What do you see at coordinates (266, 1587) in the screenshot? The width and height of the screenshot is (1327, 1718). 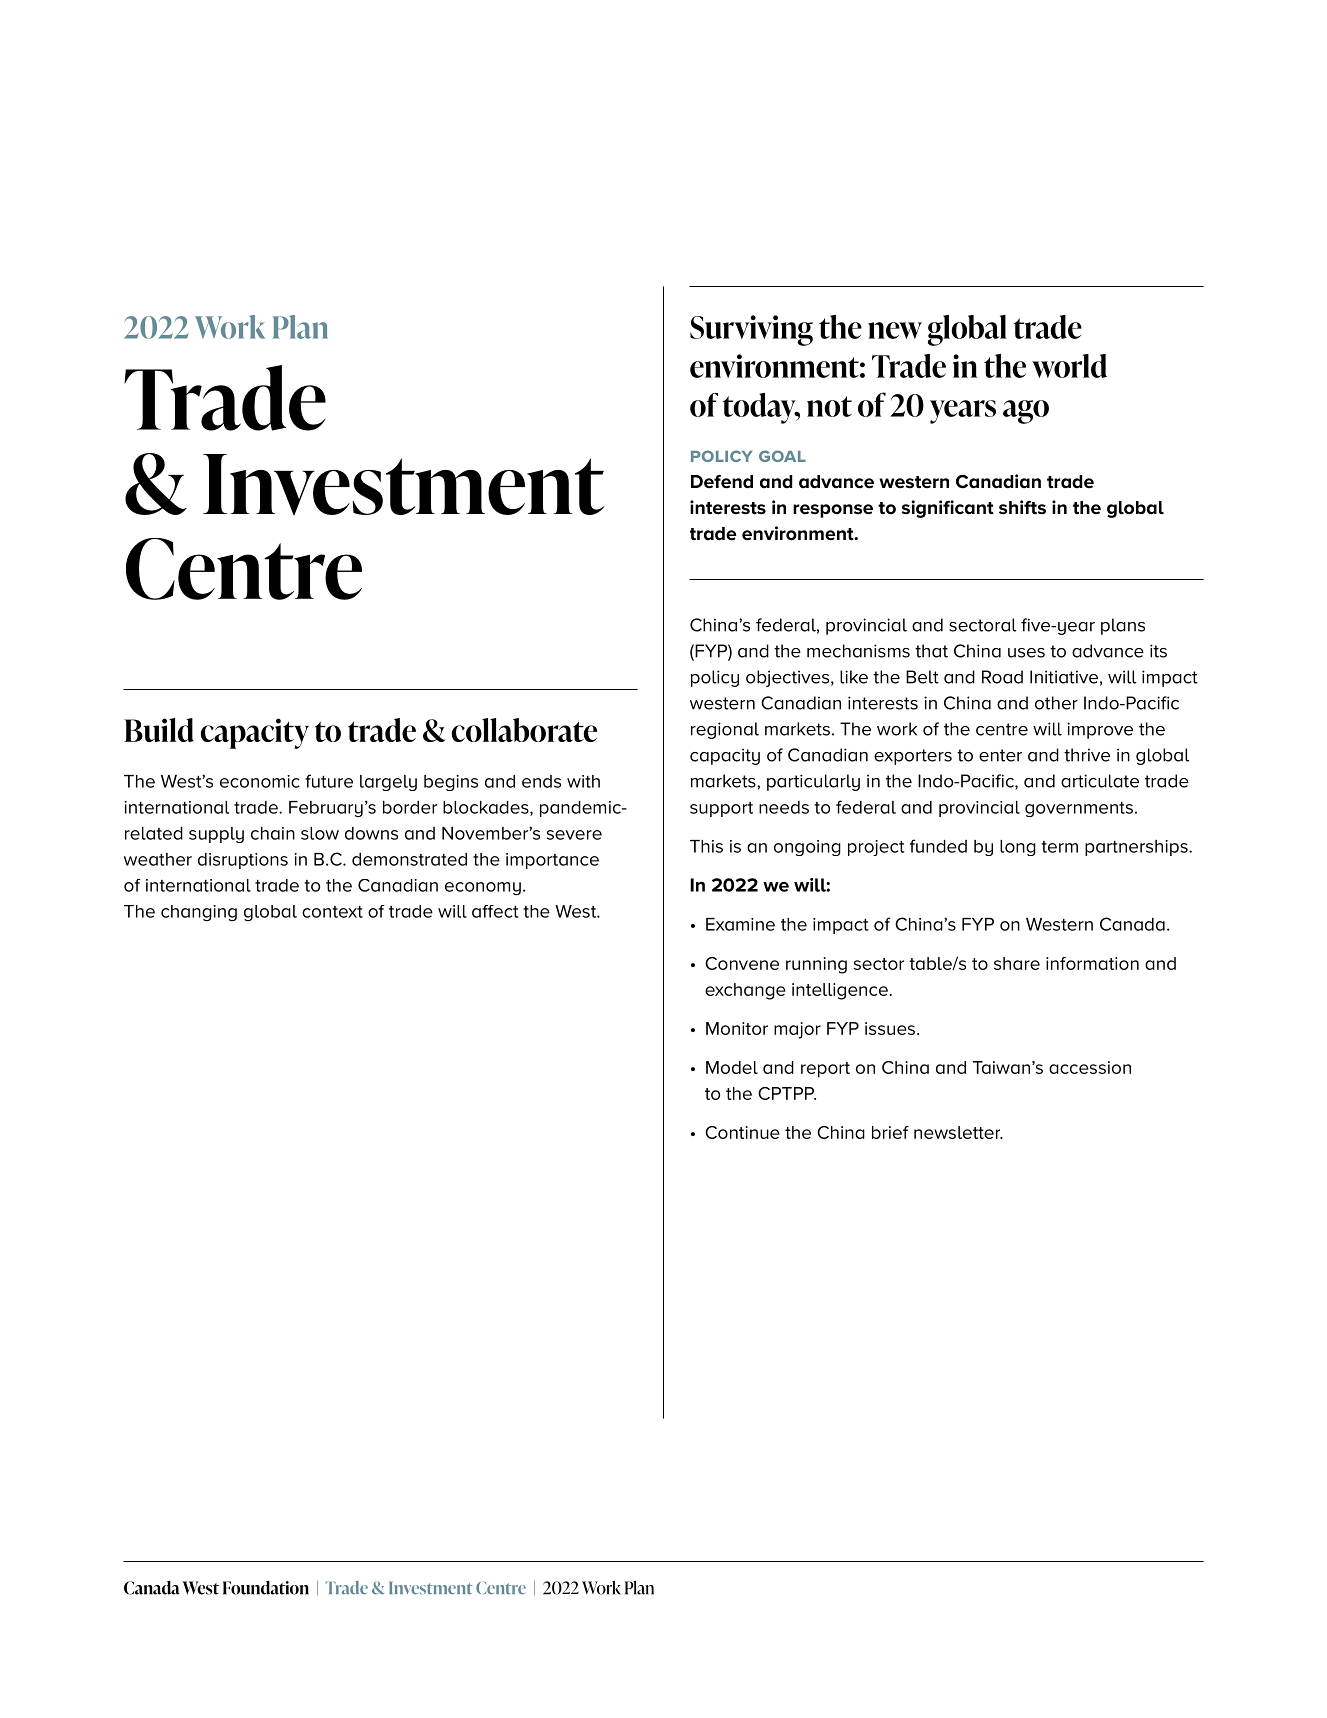 I see `Foundation` at bounding box center [266, 1587].
